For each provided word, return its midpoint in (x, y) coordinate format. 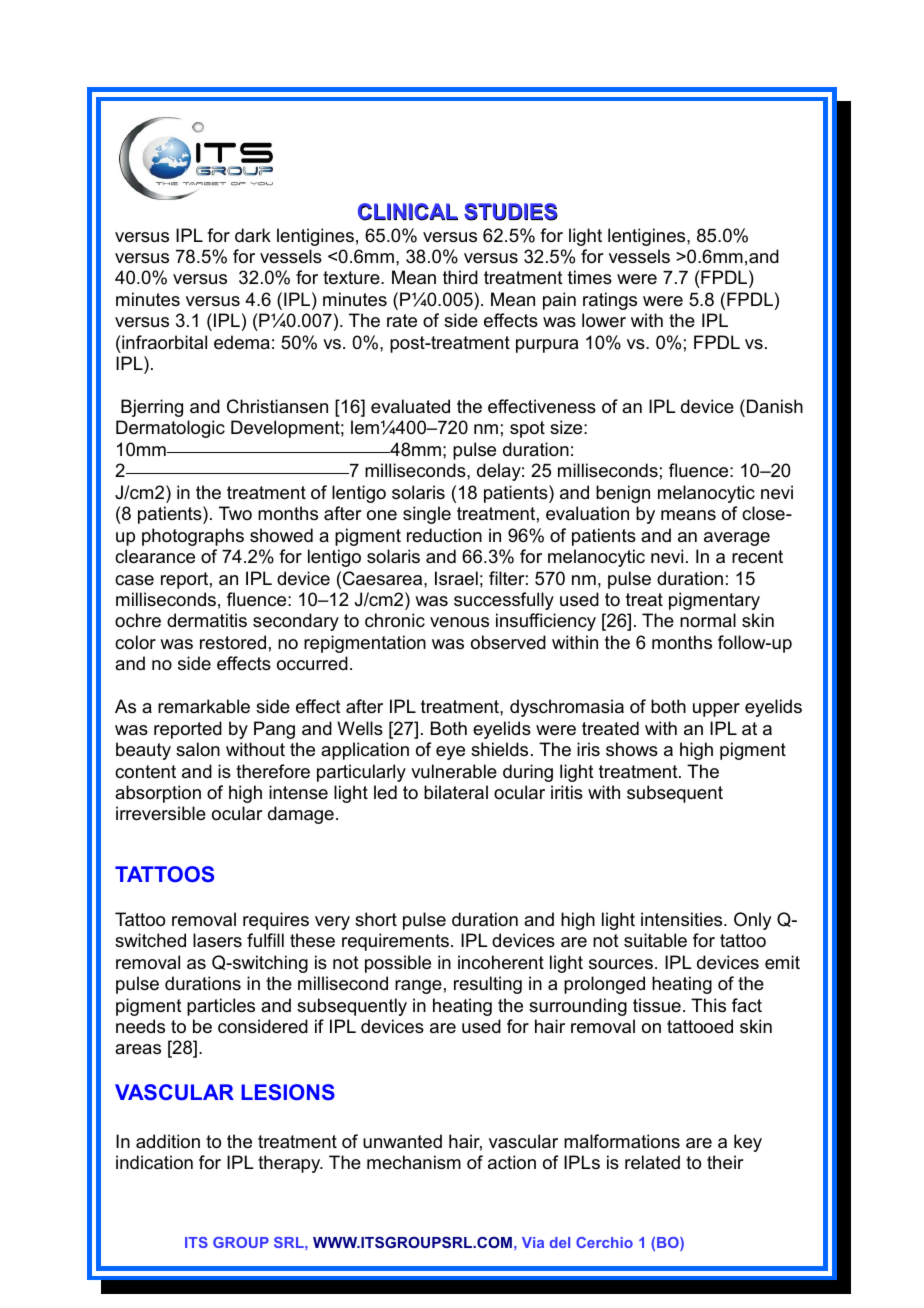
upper (716, 710)
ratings (610, 301)
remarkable (204, 706)
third (460, 277)
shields (499, 749)
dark (253, 235)
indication (154, 1162)
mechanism (414, 1162)
